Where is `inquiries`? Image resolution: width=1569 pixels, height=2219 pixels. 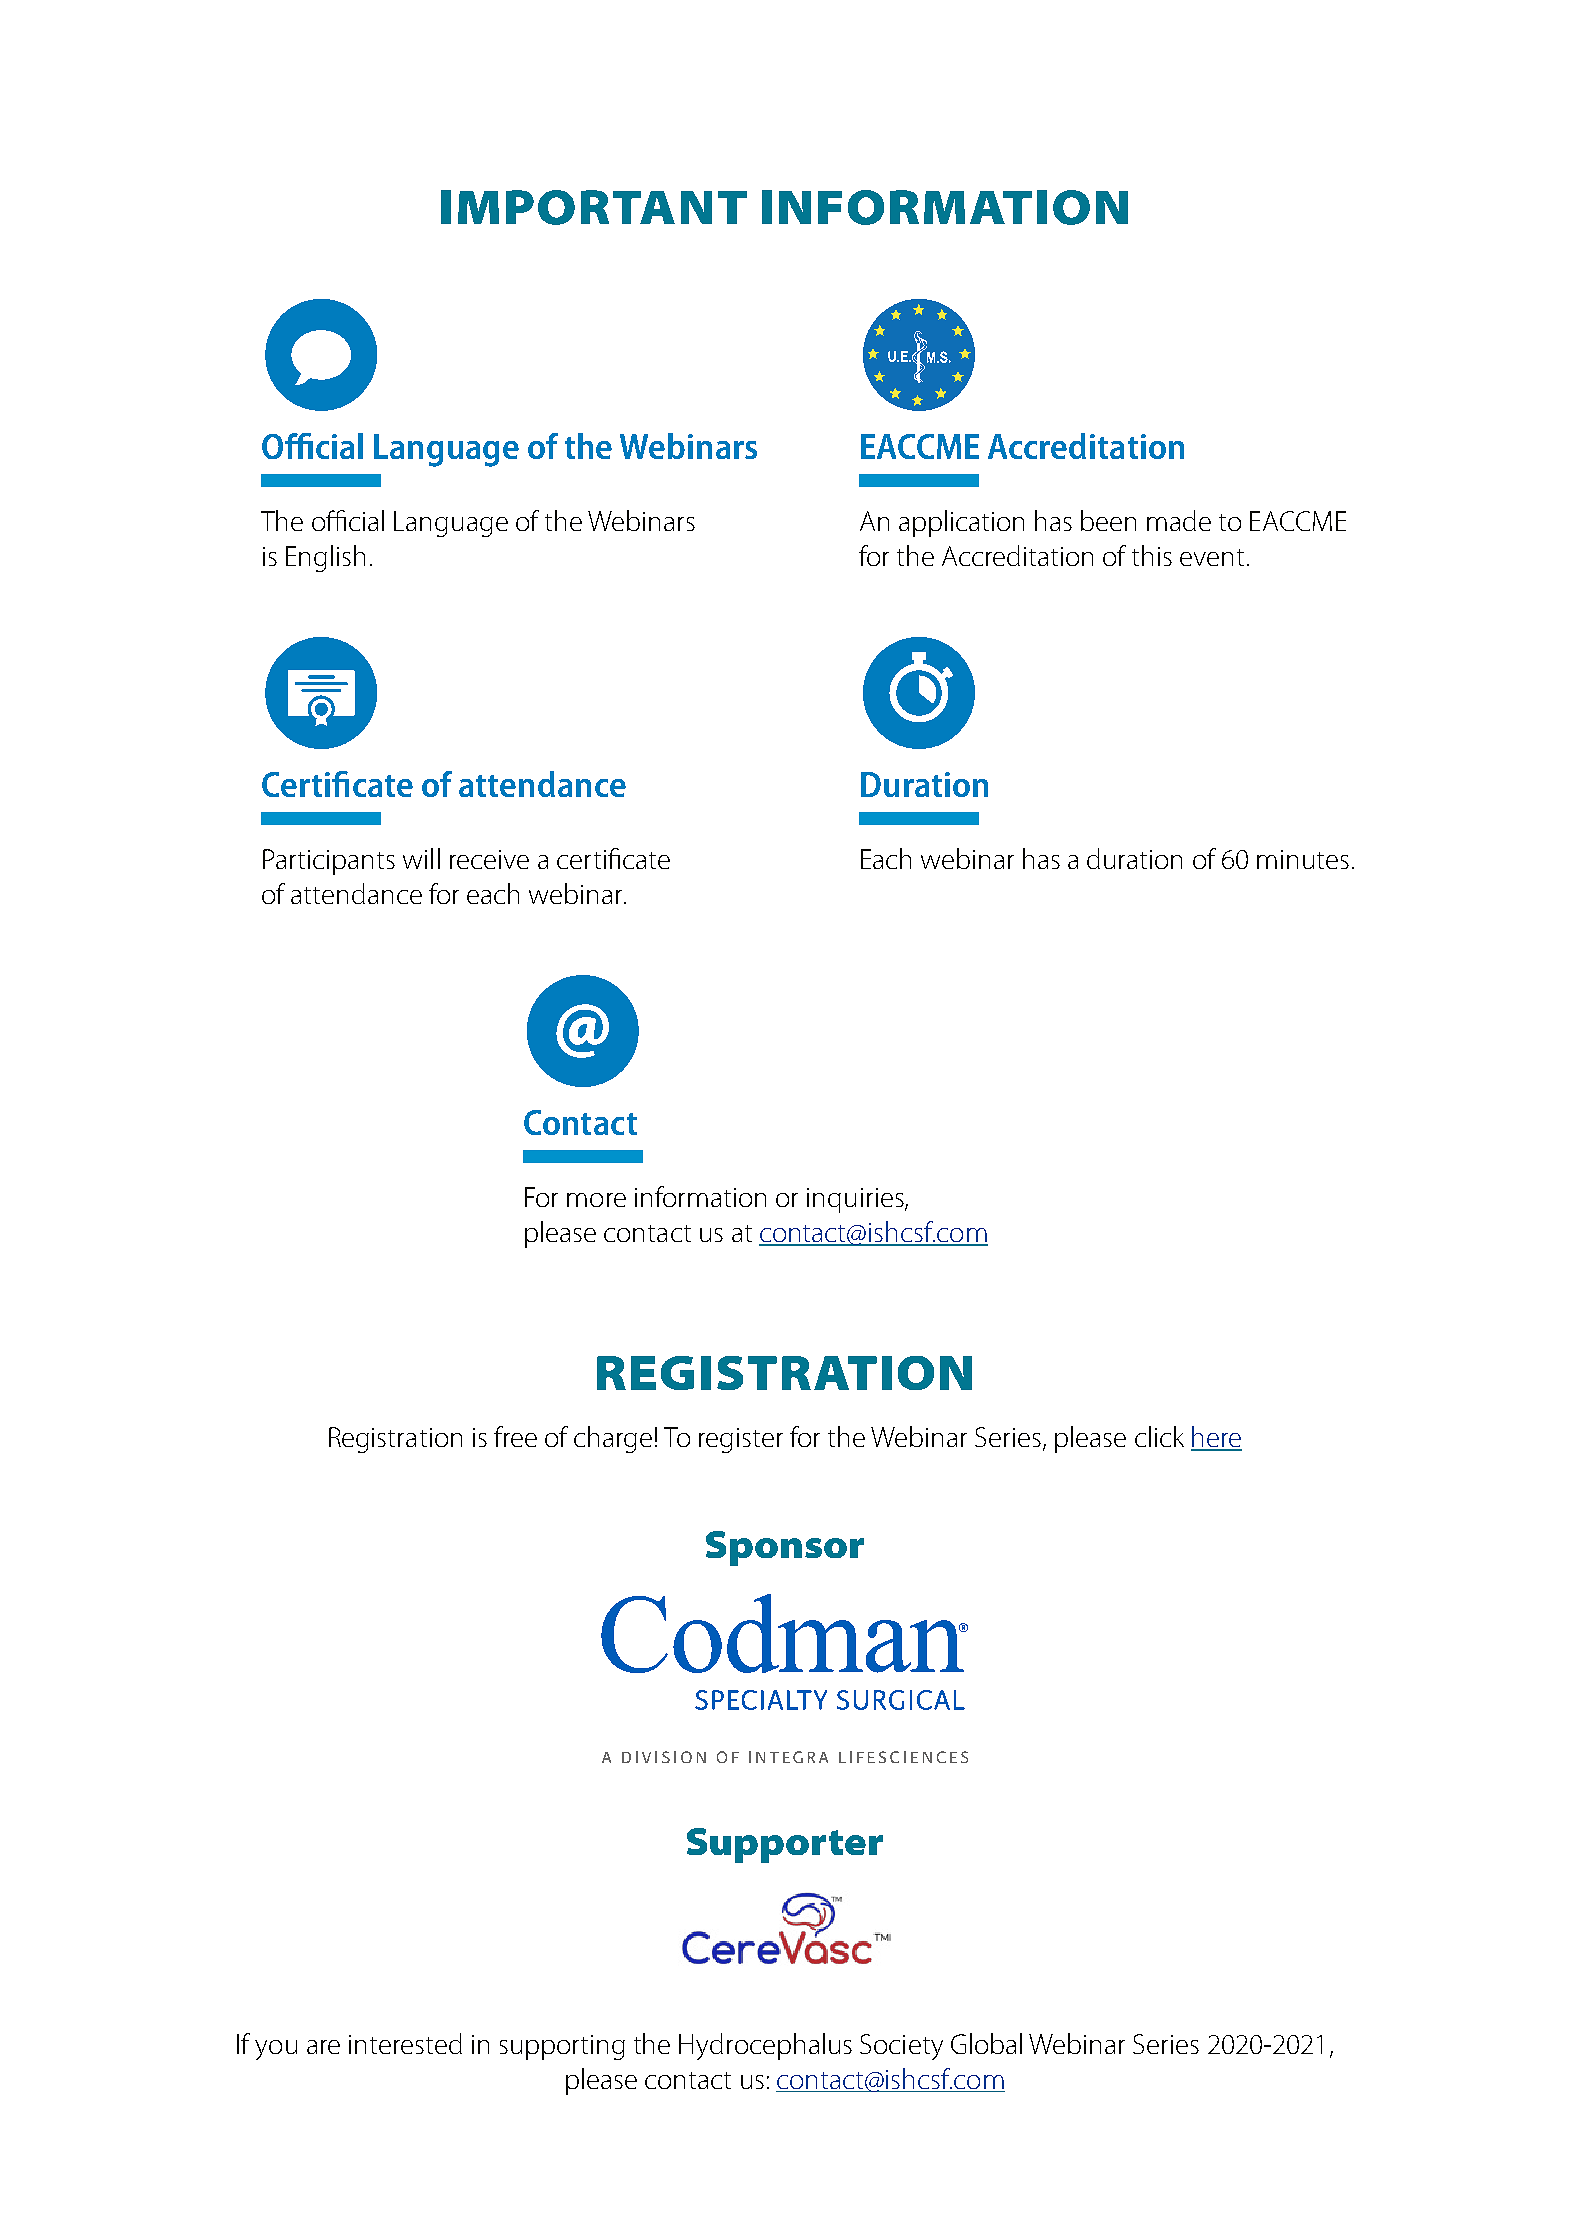 inquiries is located at coordinates (856, 1200).
